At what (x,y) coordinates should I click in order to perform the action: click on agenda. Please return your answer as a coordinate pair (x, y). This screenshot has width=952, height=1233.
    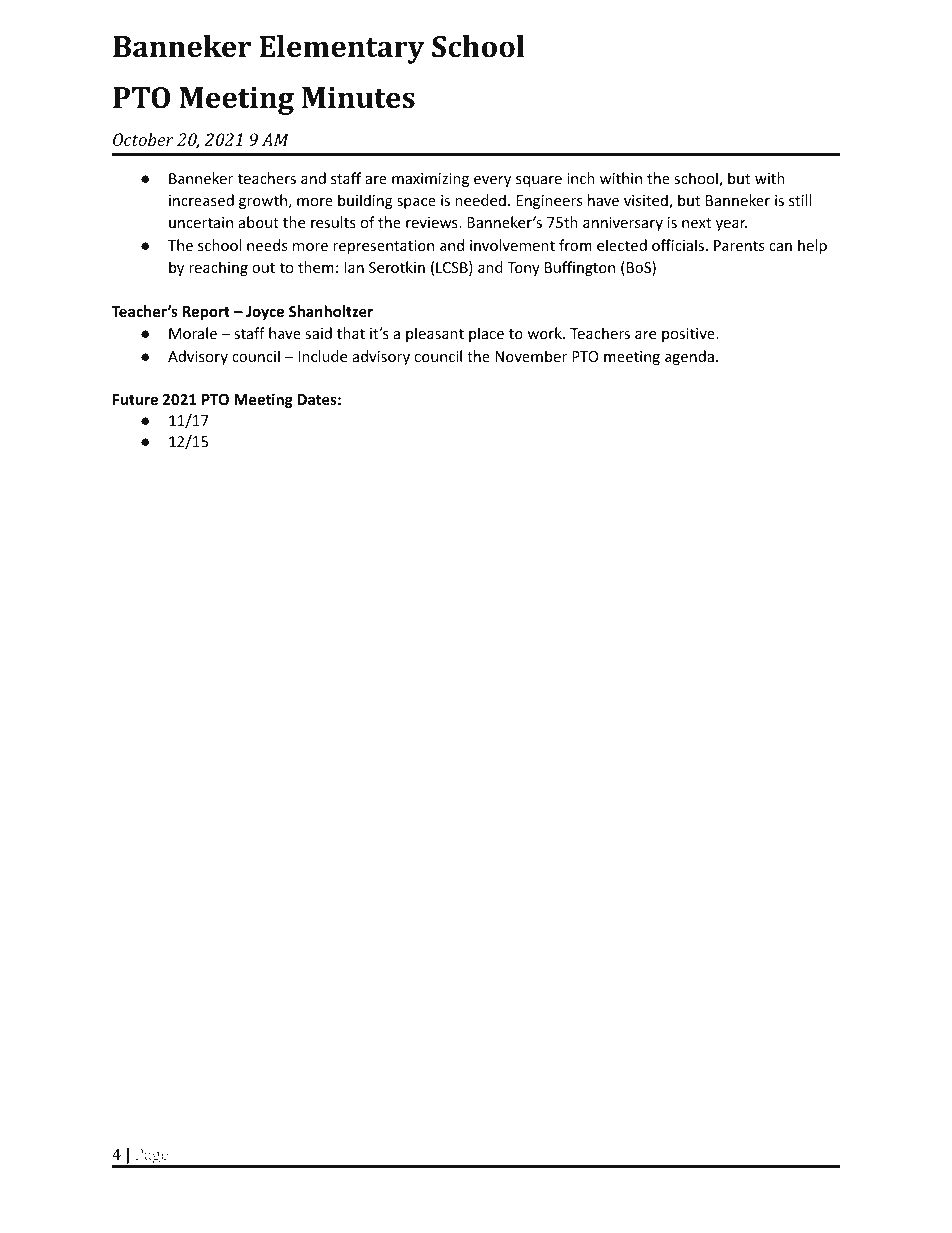
    Looking at the image, I should click on (689, 357).
